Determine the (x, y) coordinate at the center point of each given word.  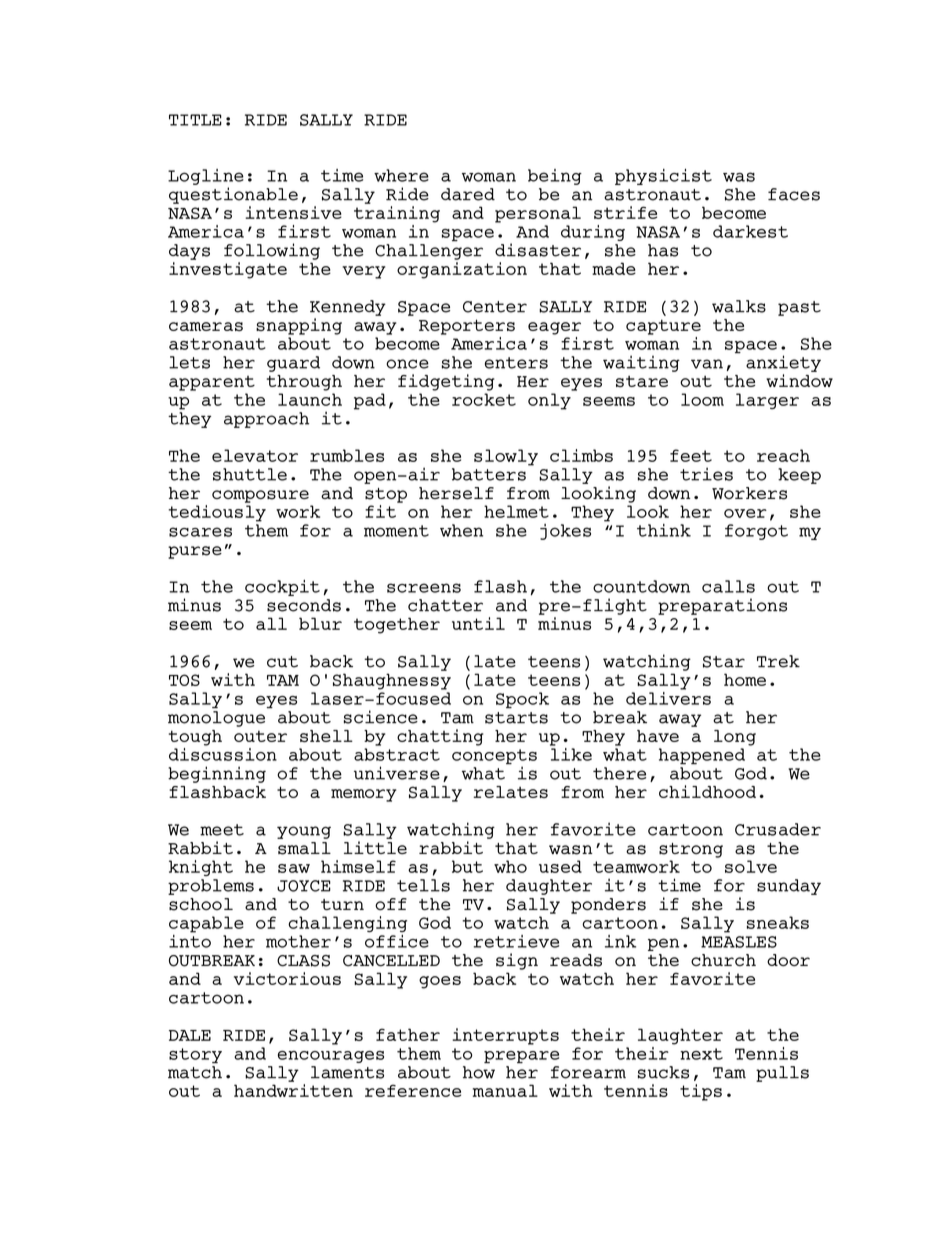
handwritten (293, 1090)
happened (702, 756)
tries (706, 474)
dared (468, 194)
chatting (440, 737)
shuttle (250, 474)
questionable (233, 195)
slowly (506, 457)
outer (260, 736)
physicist (663, 177)
